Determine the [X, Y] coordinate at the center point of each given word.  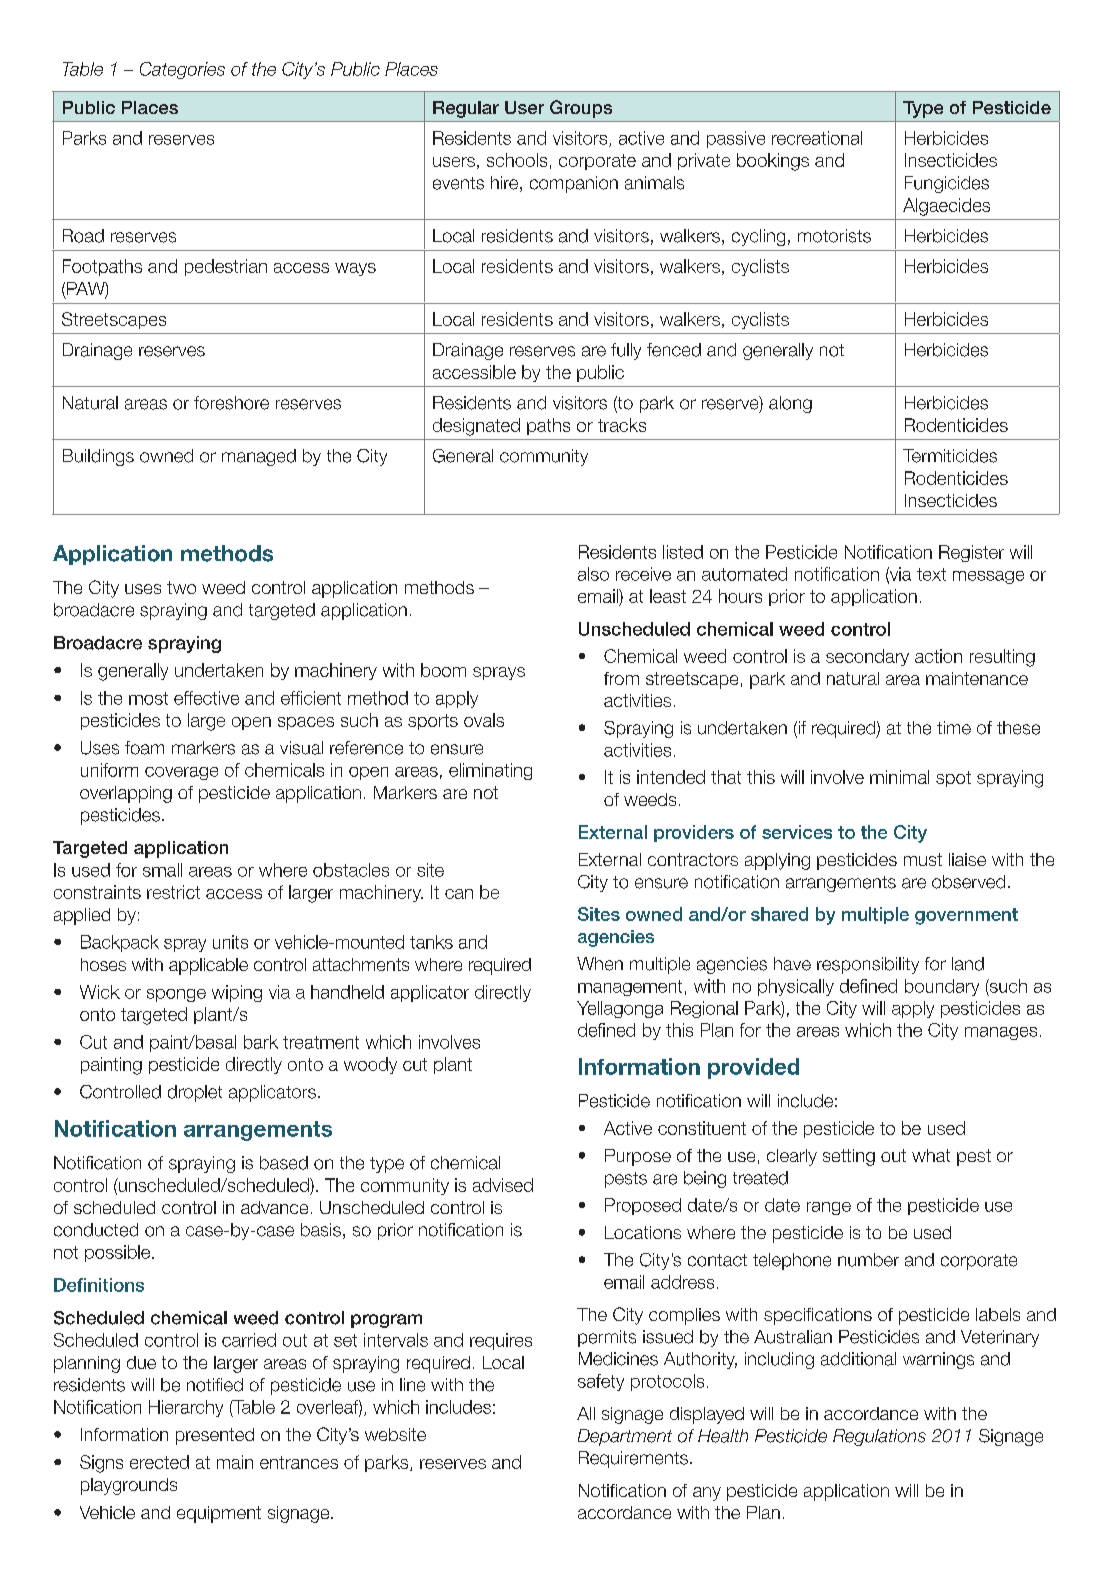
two [181, 587]
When [600, 964]
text [931, 574]
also [593, 574]
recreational [817, 138]
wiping [237, 993]
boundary [942, 987]
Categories [182, 70]
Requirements [633, 1459]
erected [159, 1462]
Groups [581, 109]
